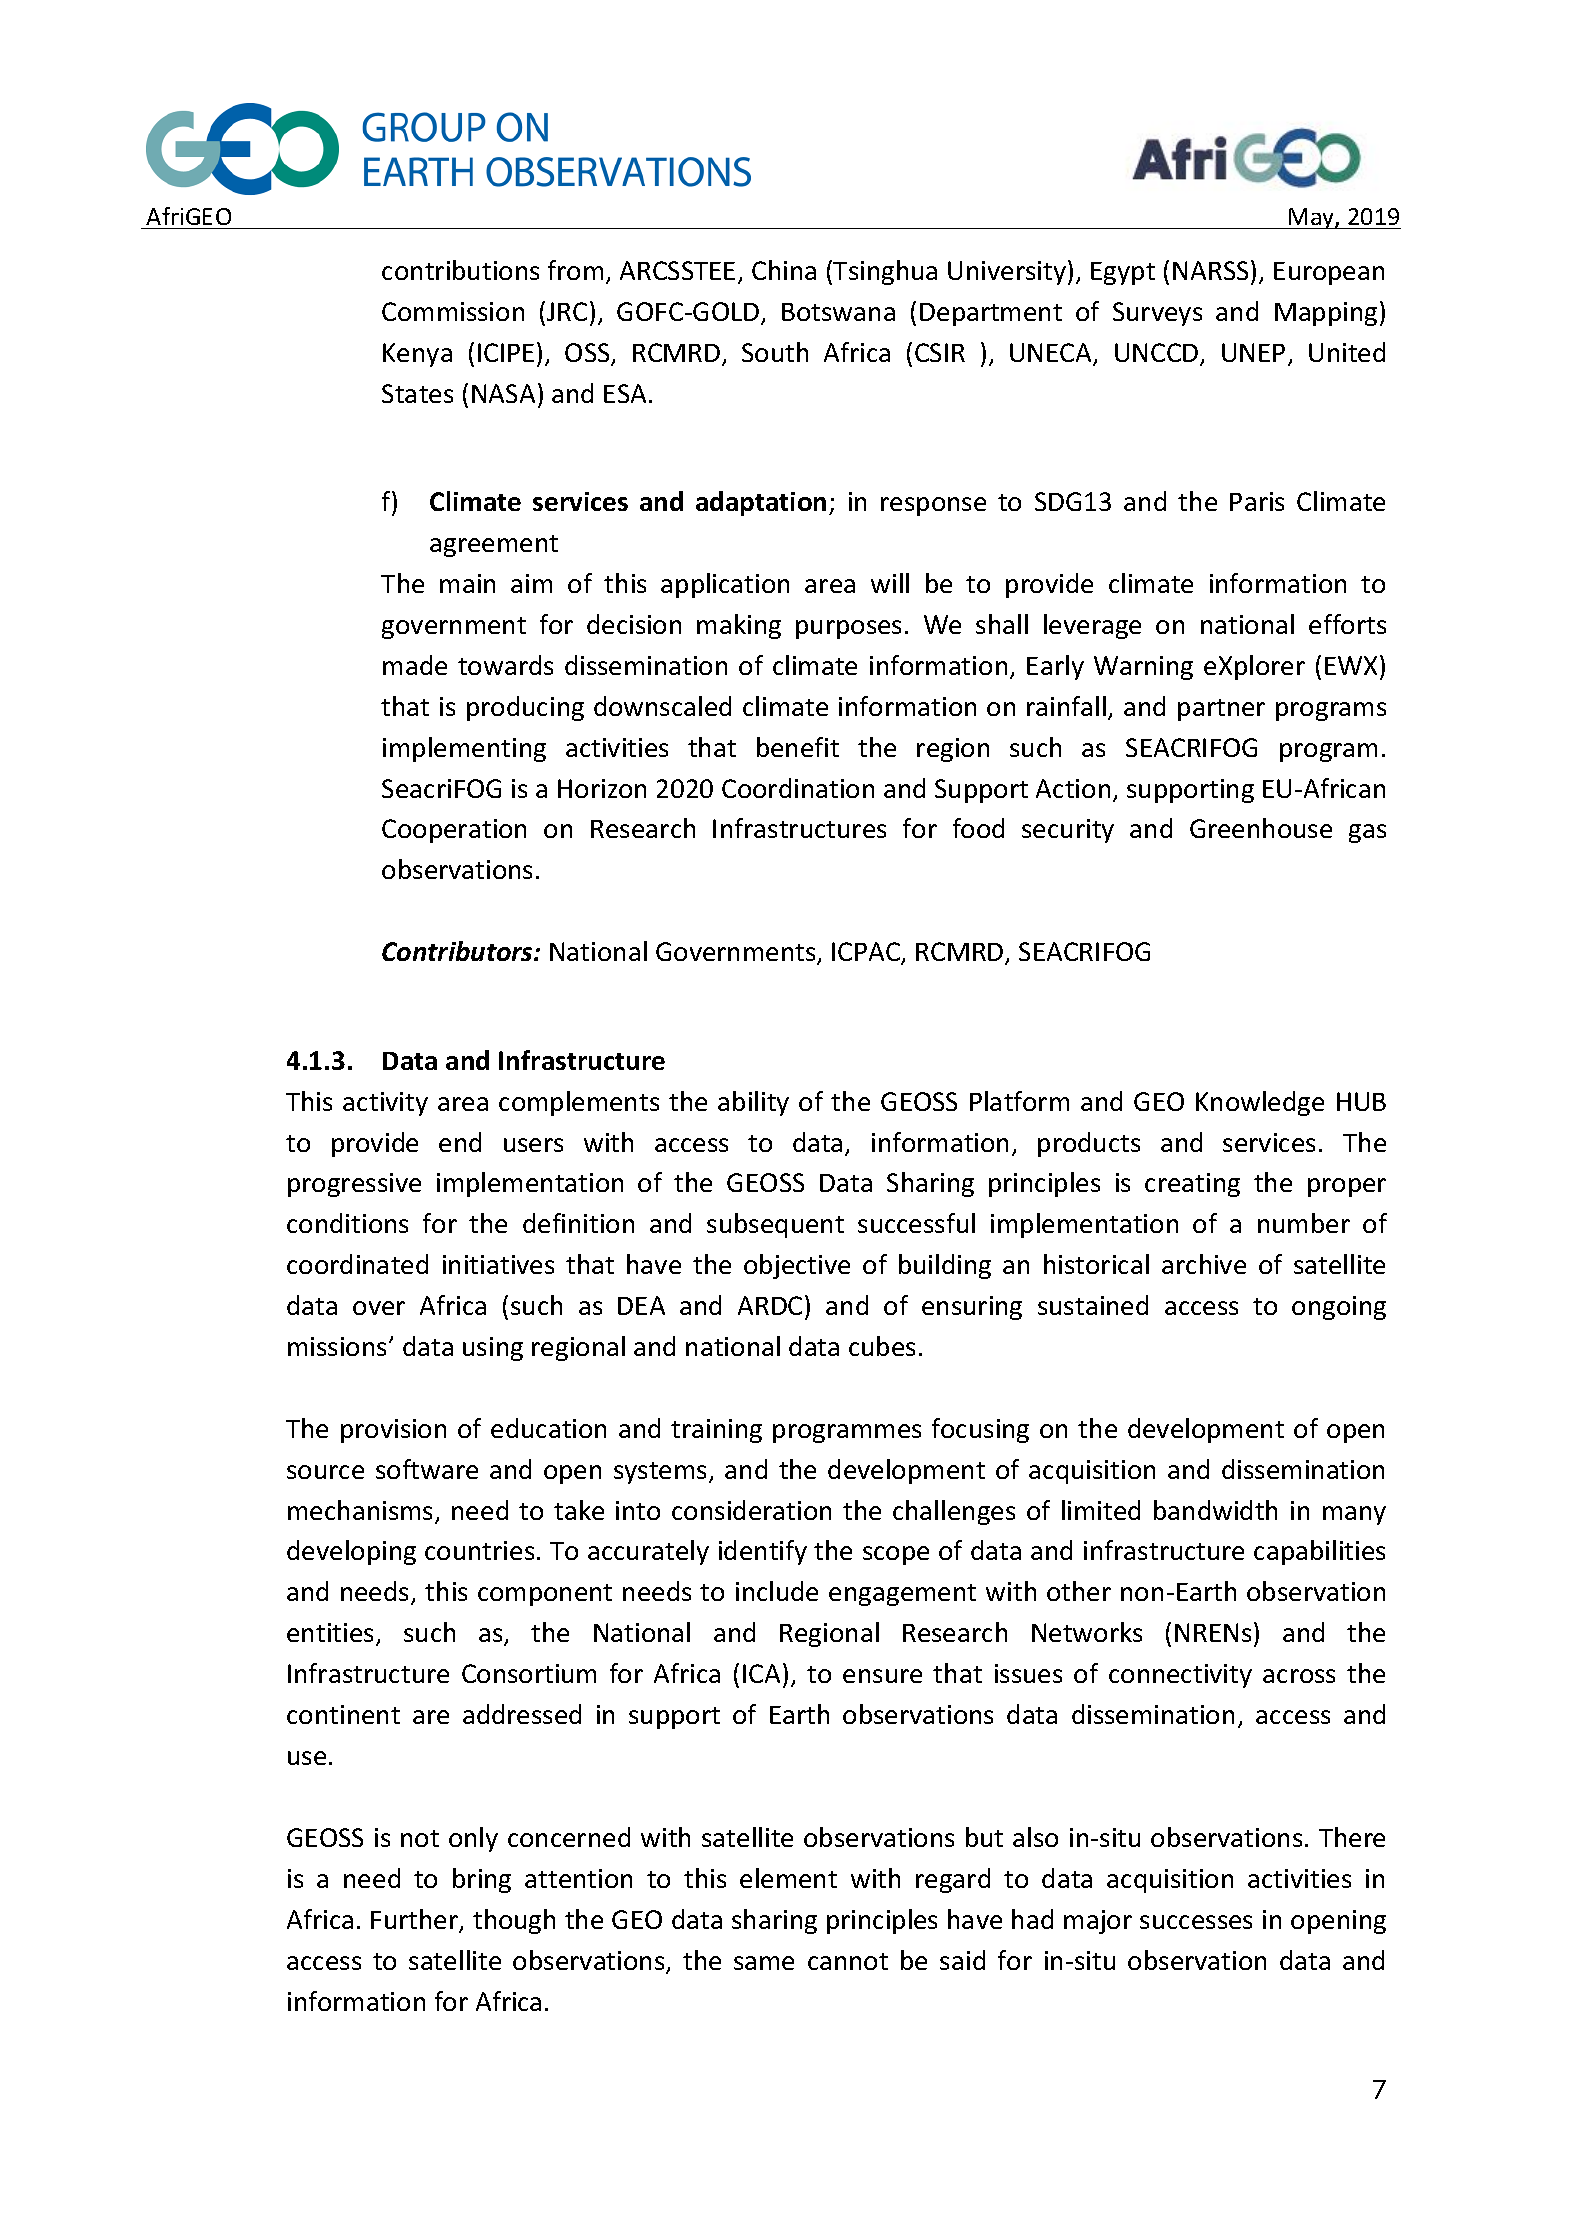  I want to click on countries, so click(479, 1550).
